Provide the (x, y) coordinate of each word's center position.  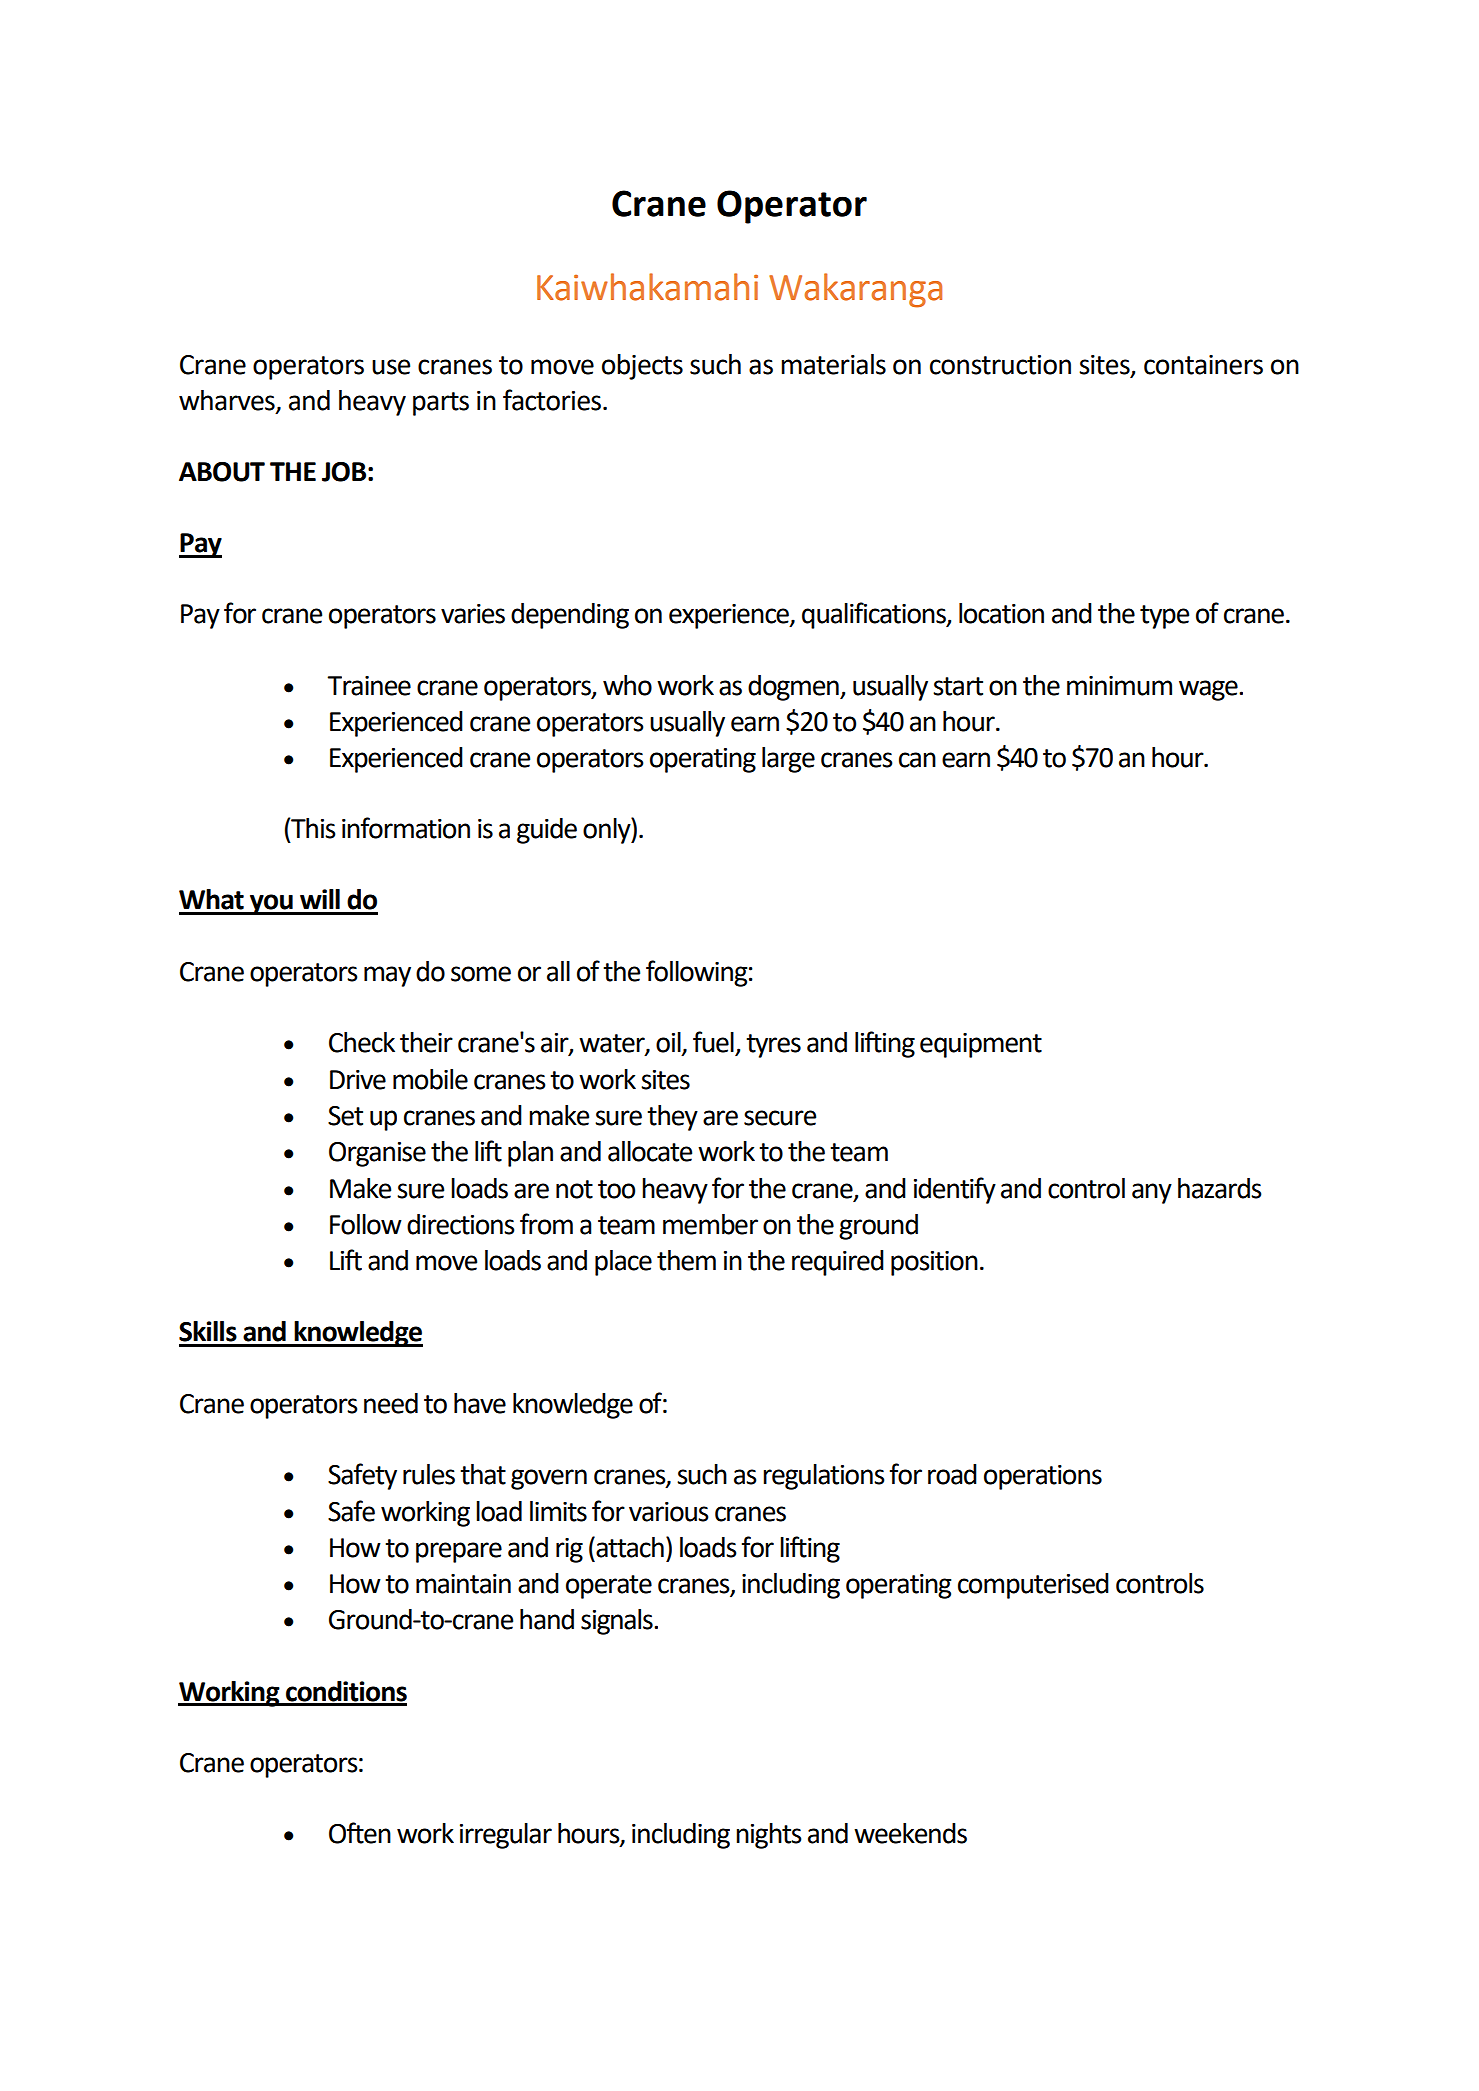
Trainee (369, 686)
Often (360, 1833)
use (391, 367)
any (1152, 1193)
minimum (1119, 686)
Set (345, 1116)
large (788, 760)
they (672, 1118)
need (391, 1403)
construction (1000, 365)
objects (642, 367)
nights (769, 1836)
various (669, 1512)
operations (1043, 1477)
